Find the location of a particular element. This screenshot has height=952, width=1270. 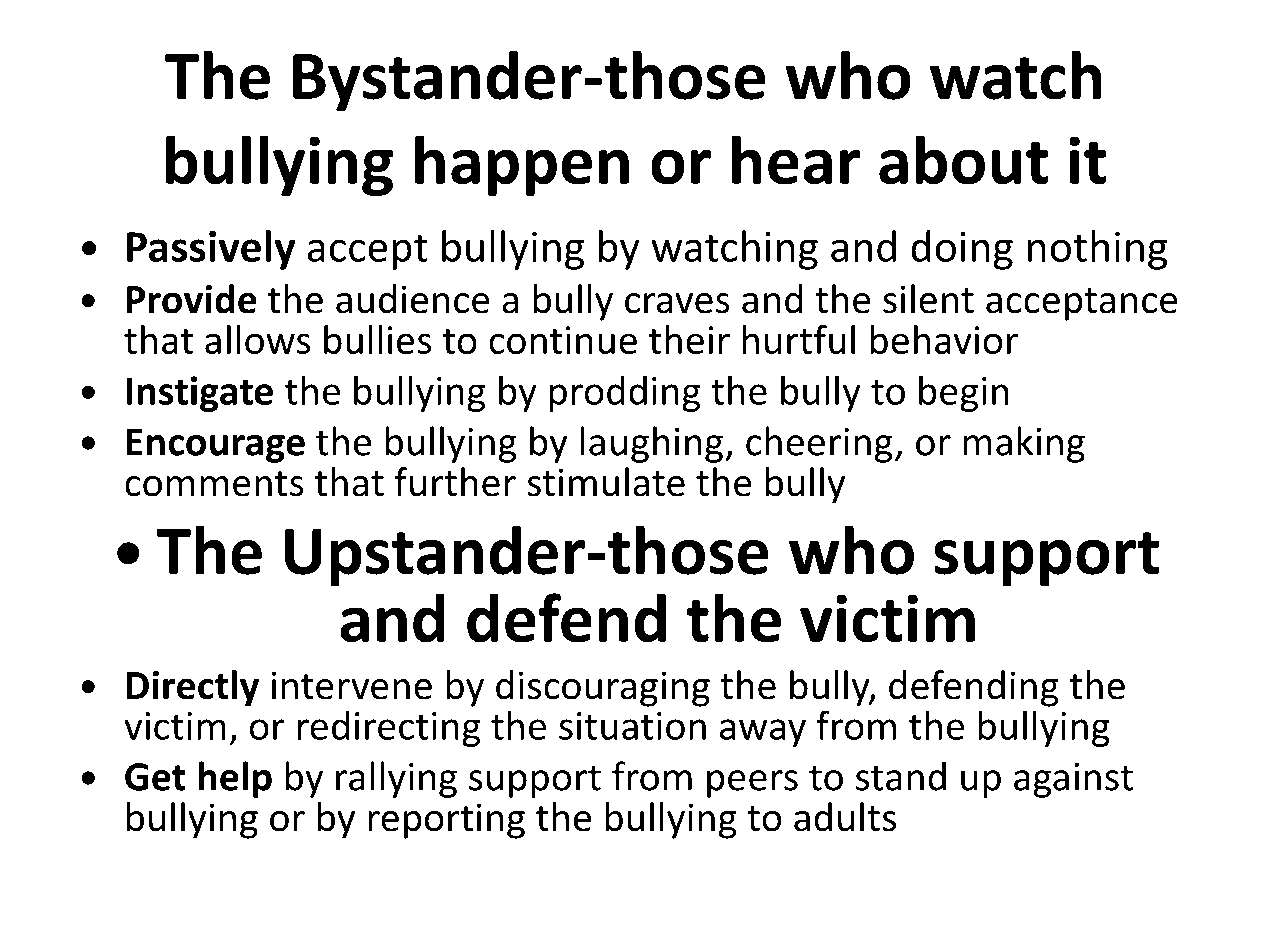

stimulate is located at coordinates (606, 482).
